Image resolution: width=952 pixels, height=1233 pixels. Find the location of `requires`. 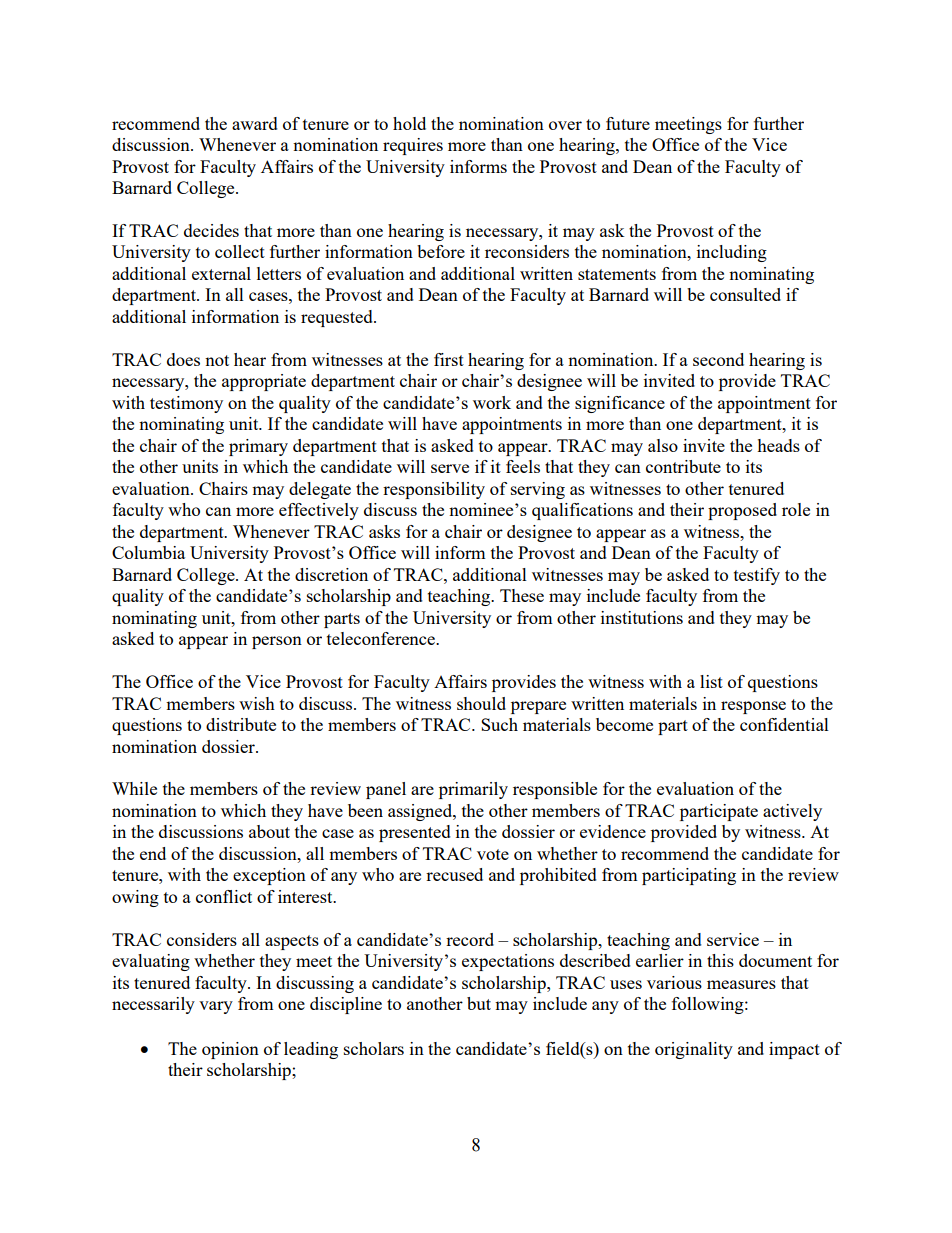

requires is located at coordinates (413, 146).
